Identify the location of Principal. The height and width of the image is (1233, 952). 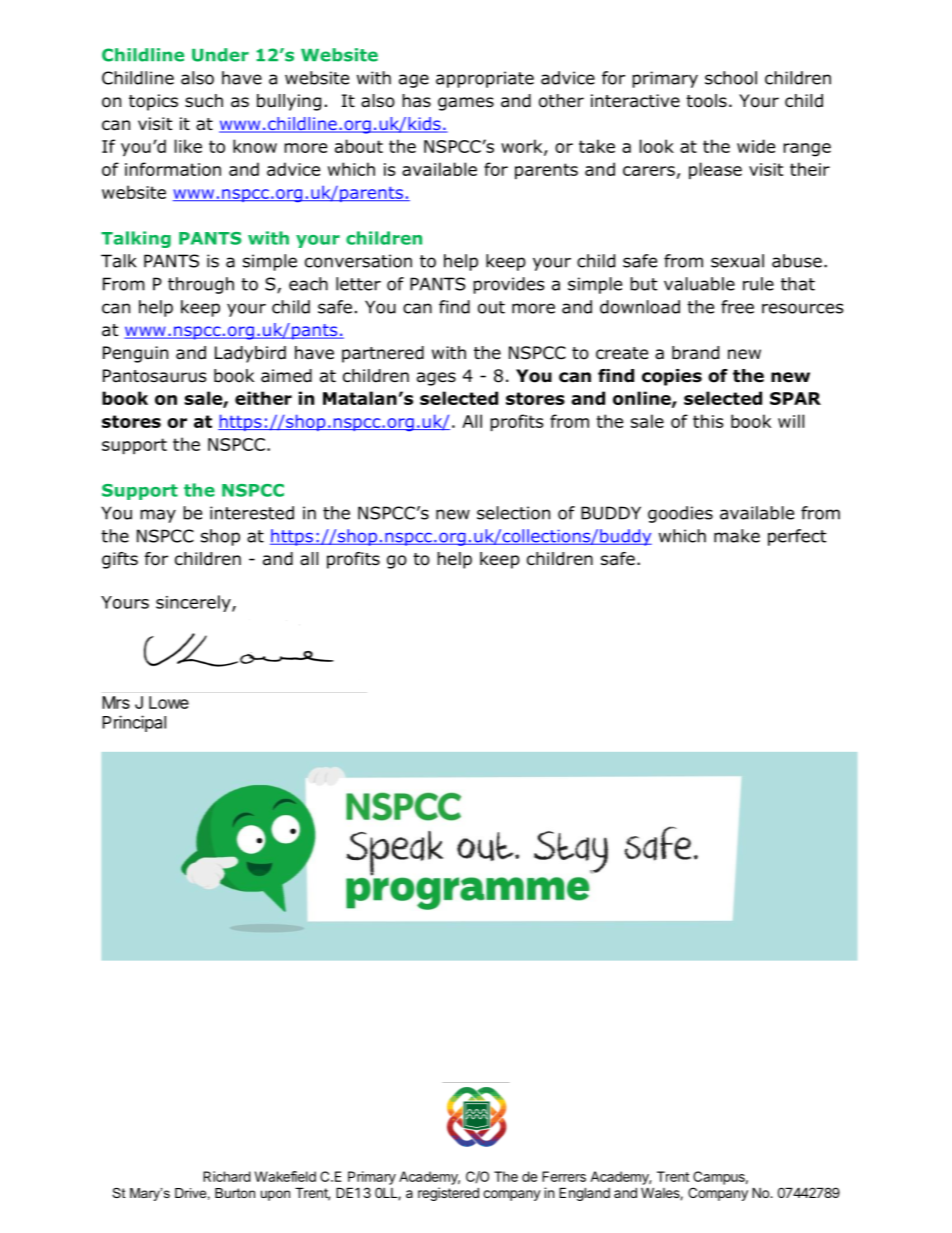
(134, 723).
